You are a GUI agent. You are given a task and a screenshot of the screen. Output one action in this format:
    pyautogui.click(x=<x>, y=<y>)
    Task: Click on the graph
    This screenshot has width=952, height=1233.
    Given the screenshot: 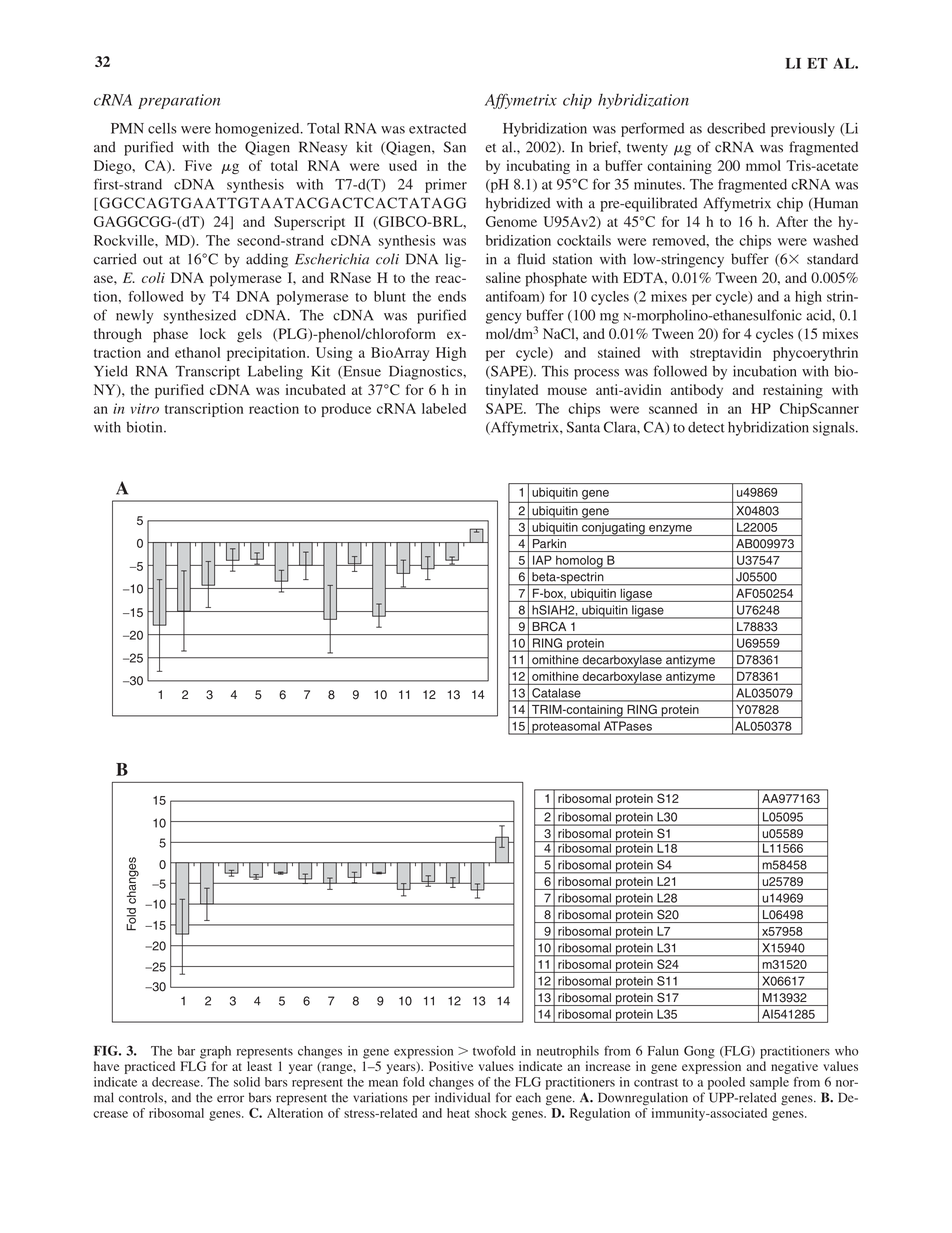 What is the action you would take?
    pyautogui.click(x=215, y=1052)
